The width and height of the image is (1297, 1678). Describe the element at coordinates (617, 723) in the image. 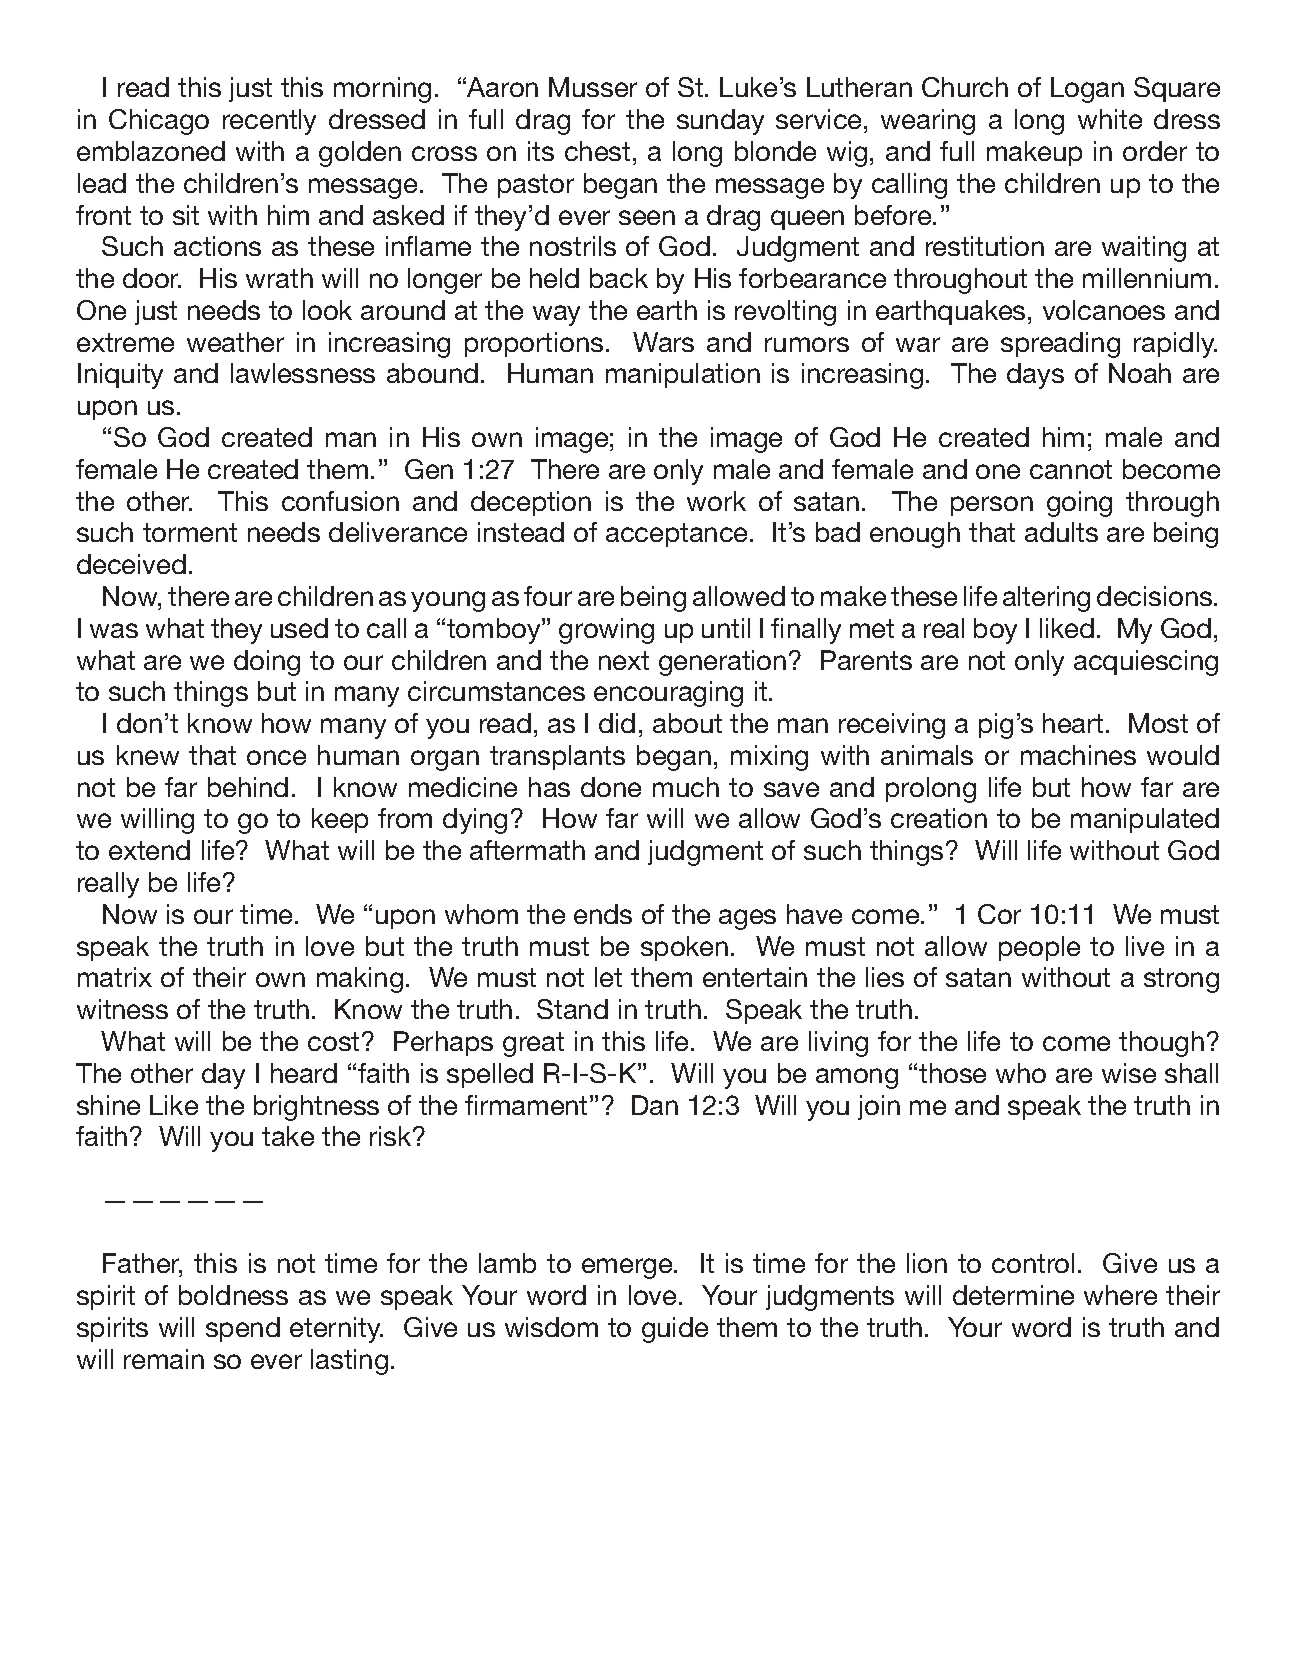

I see `did` at that location.
